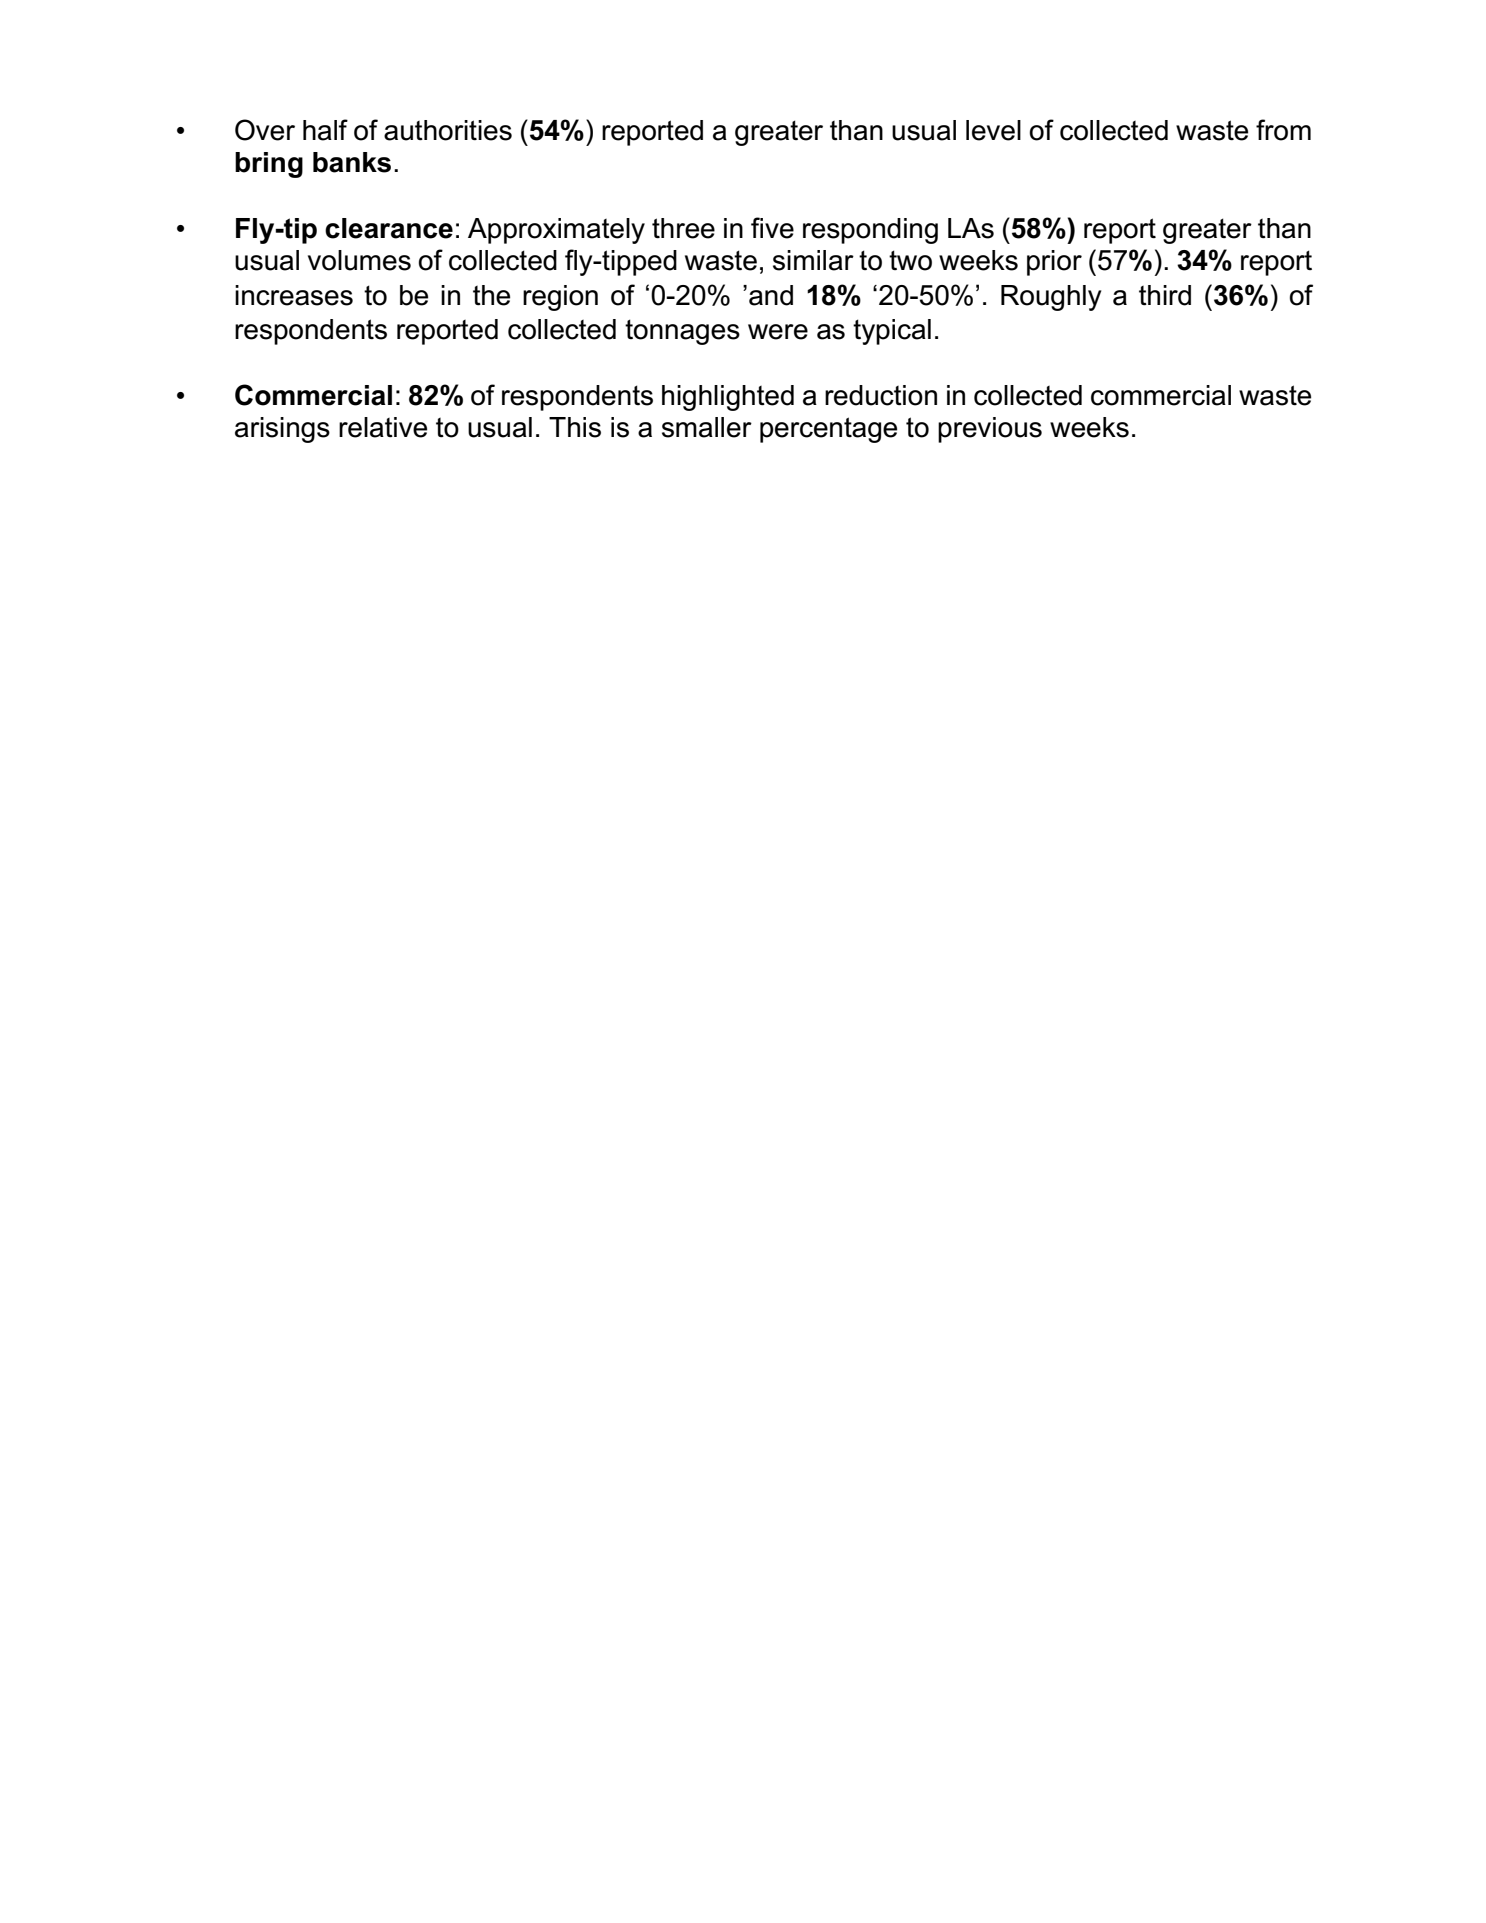 This screenshot has width=1486, height=1923. I want to click on five, so click(772, 228).
